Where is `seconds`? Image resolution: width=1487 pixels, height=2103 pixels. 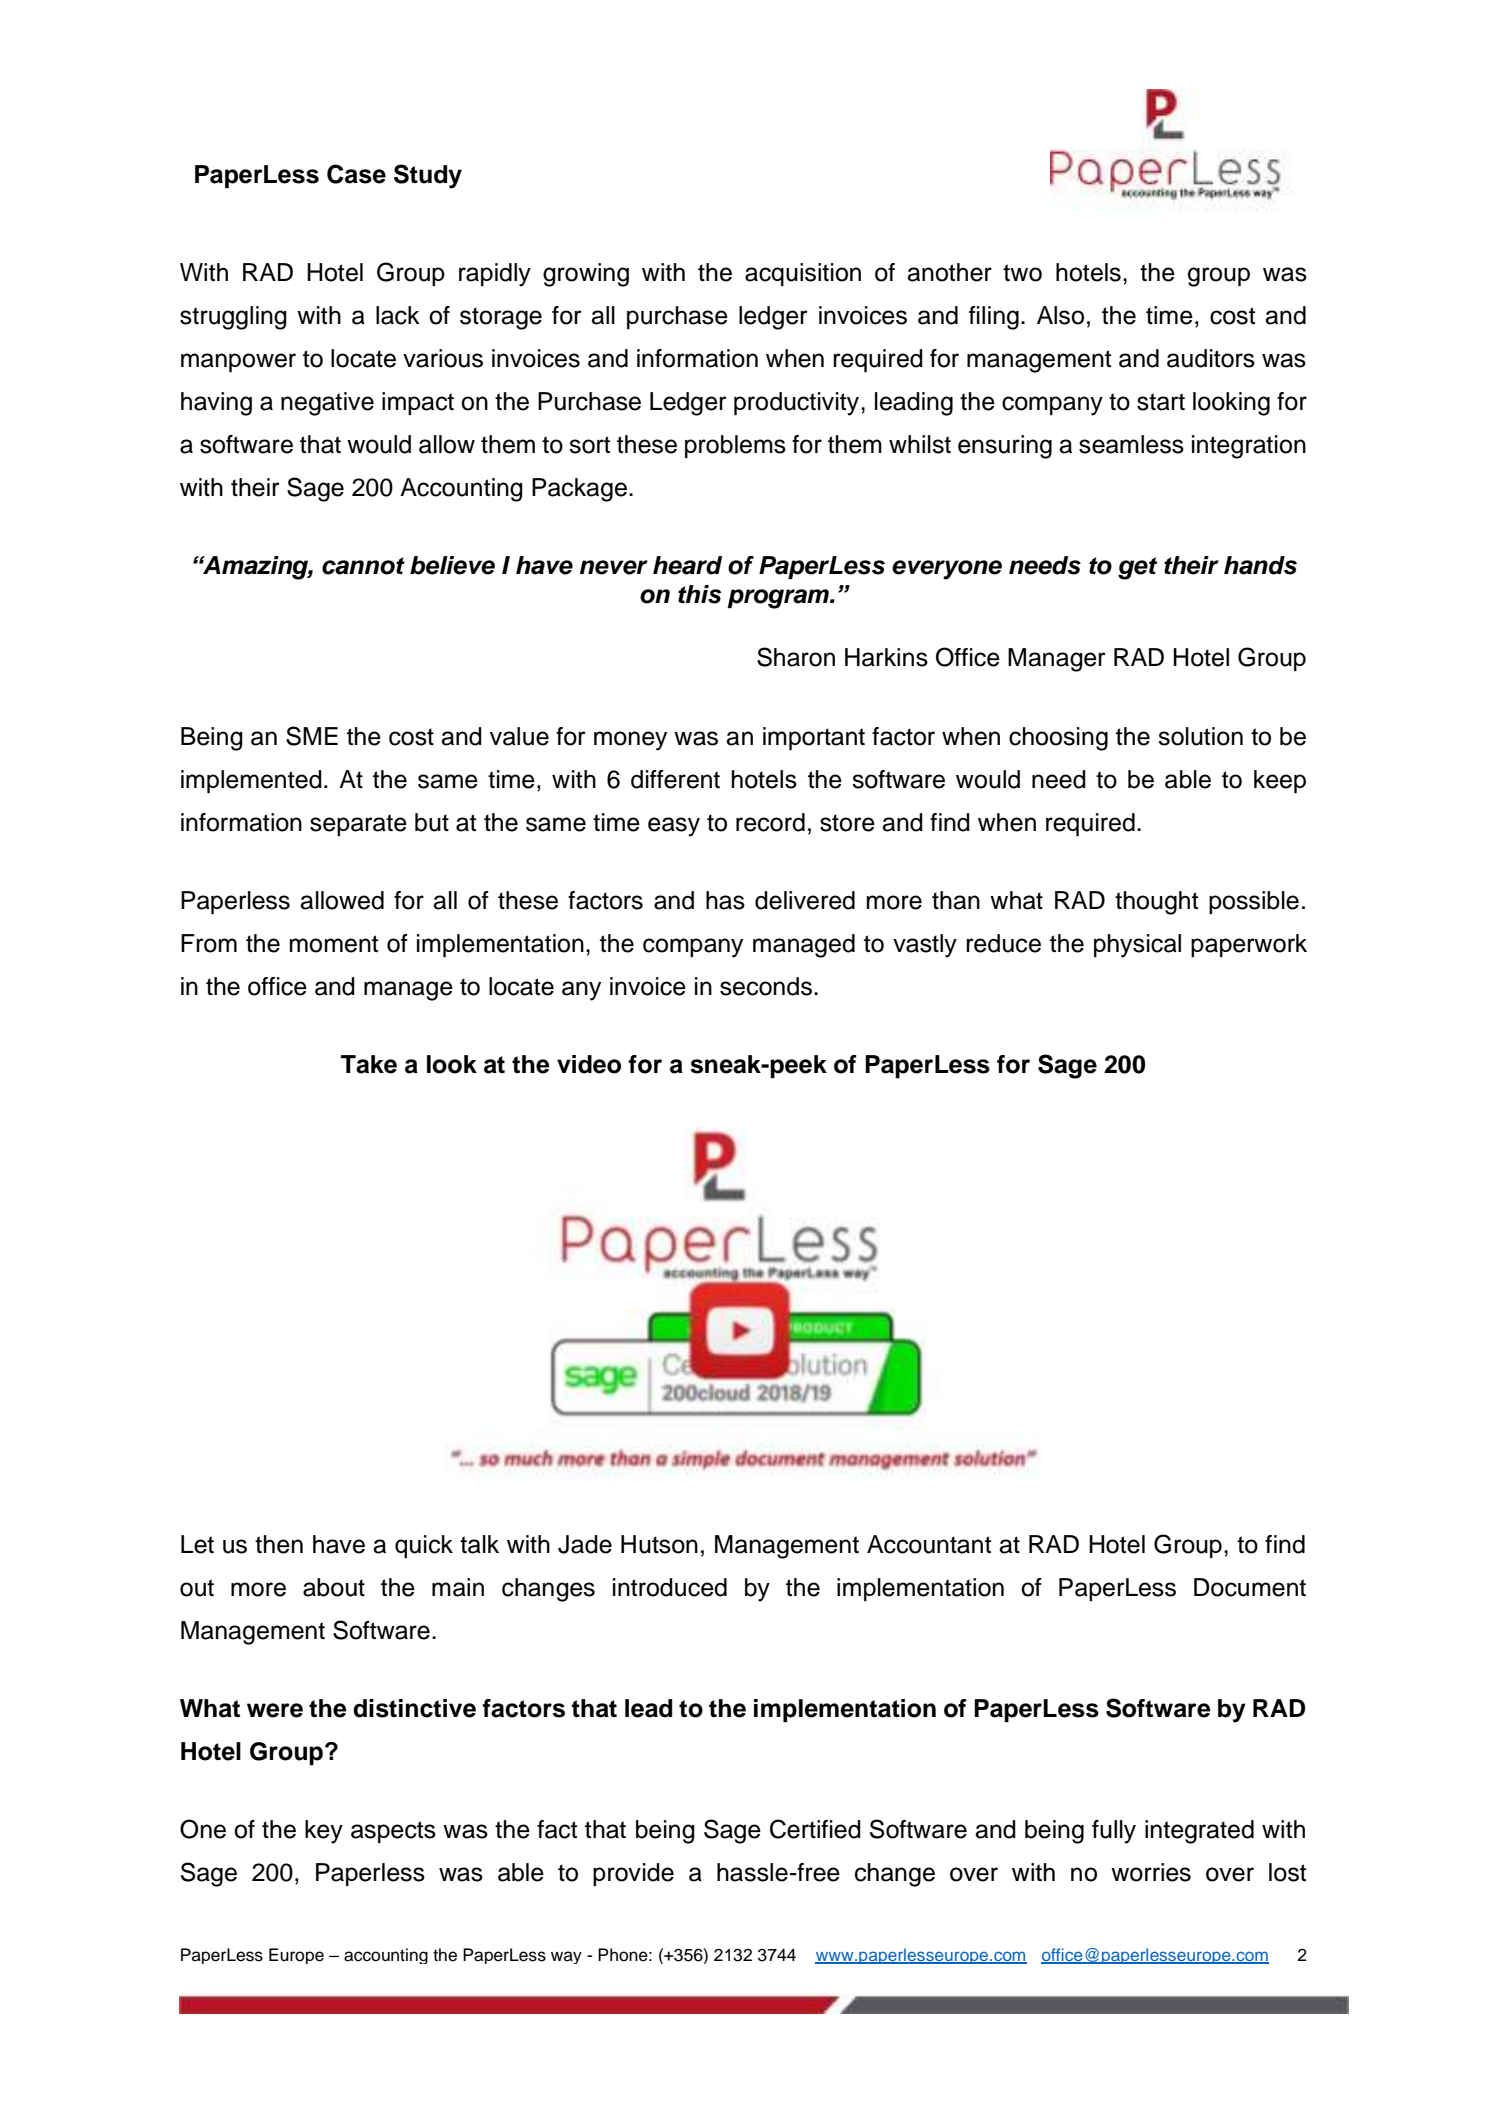
seconds is located at coordinates (766, 986).
